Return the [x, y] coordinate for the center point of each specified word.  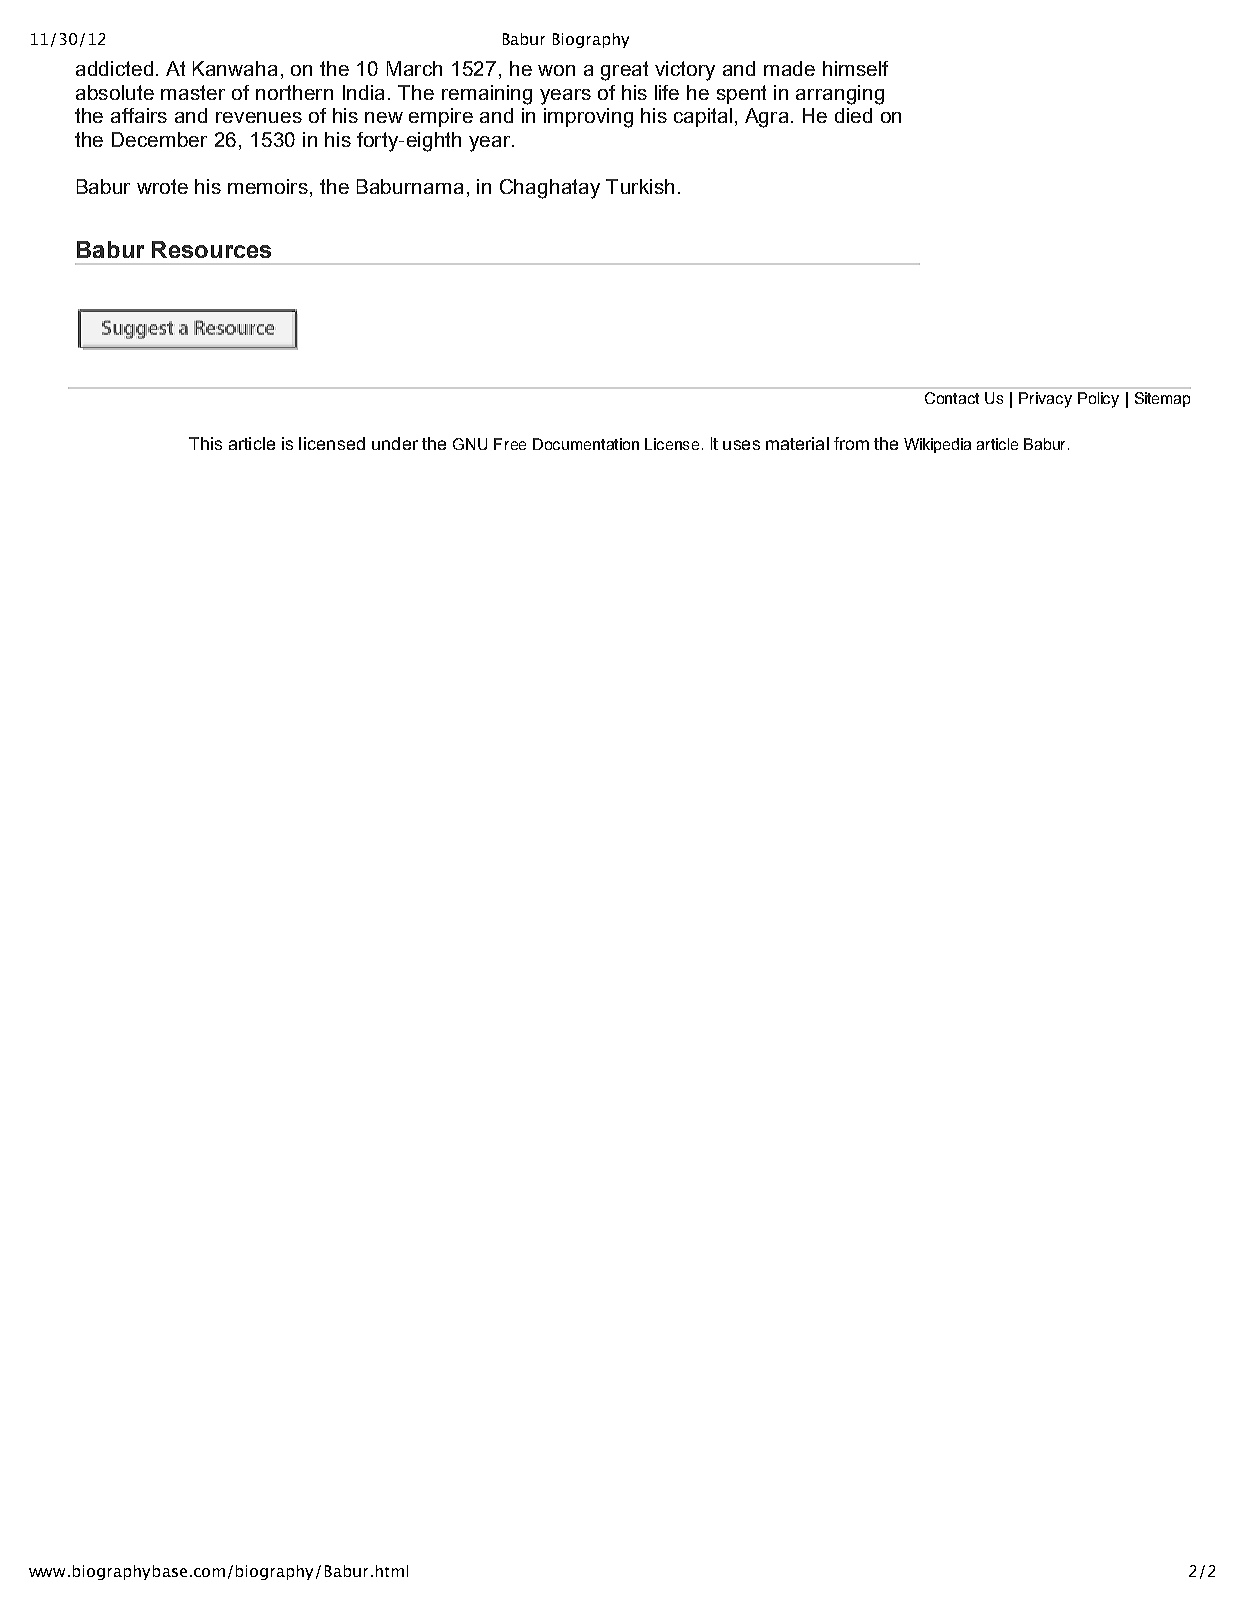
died [853, 115]
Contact [952, 398]
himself [855, 68]
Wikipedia [937, 445]
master [193, 92]
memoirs [268, 186]
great [624, 71]
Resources [211, 249]
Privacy [1045, 400]
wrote [162, 186]
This [205, 443]
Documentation [586, 444]
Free [510, 444]
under [395, 443]
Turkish [640, 186]
